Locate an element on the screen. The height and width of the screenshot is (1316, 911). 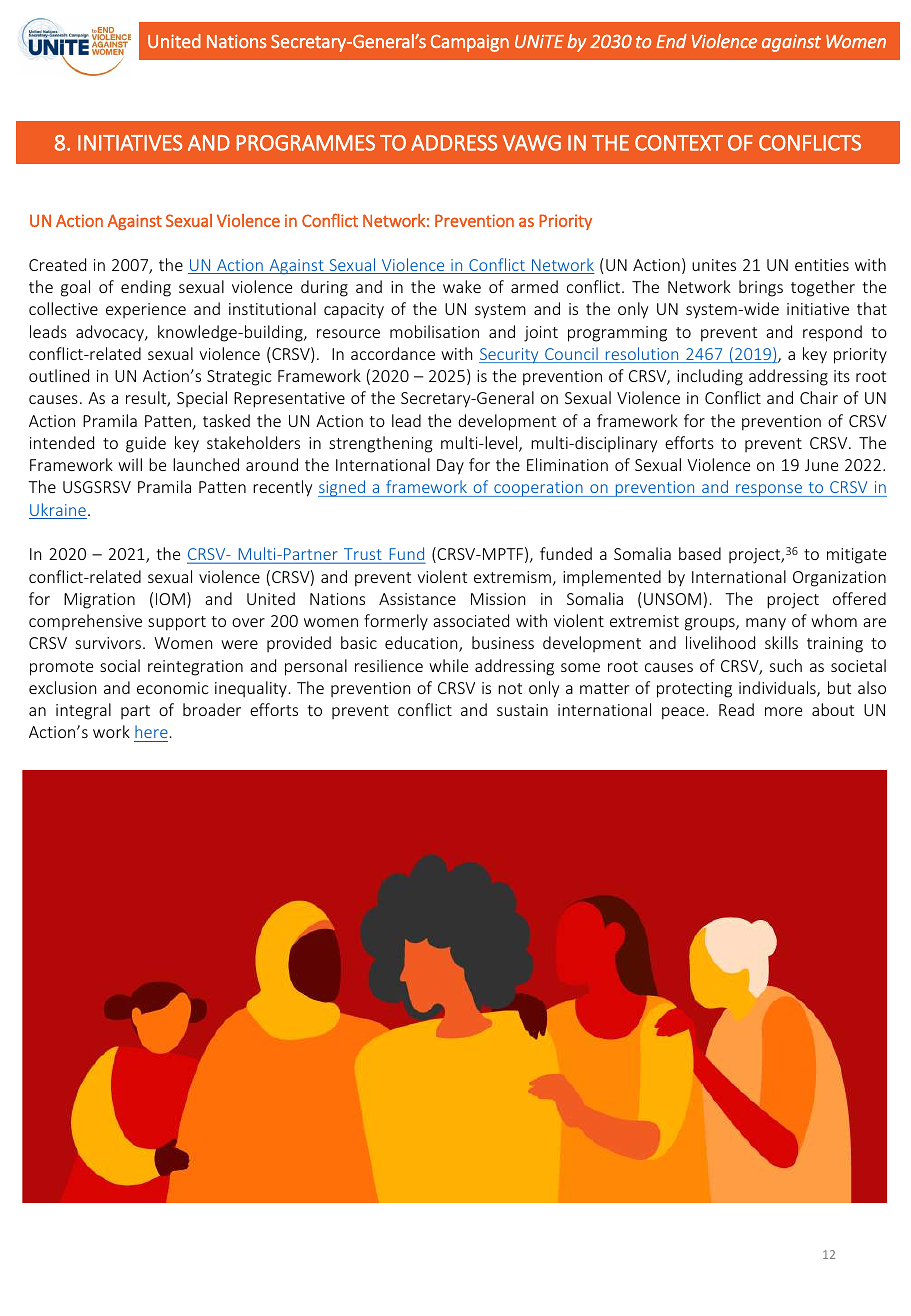
CONTEXT is located at coordinates (679, 143).
